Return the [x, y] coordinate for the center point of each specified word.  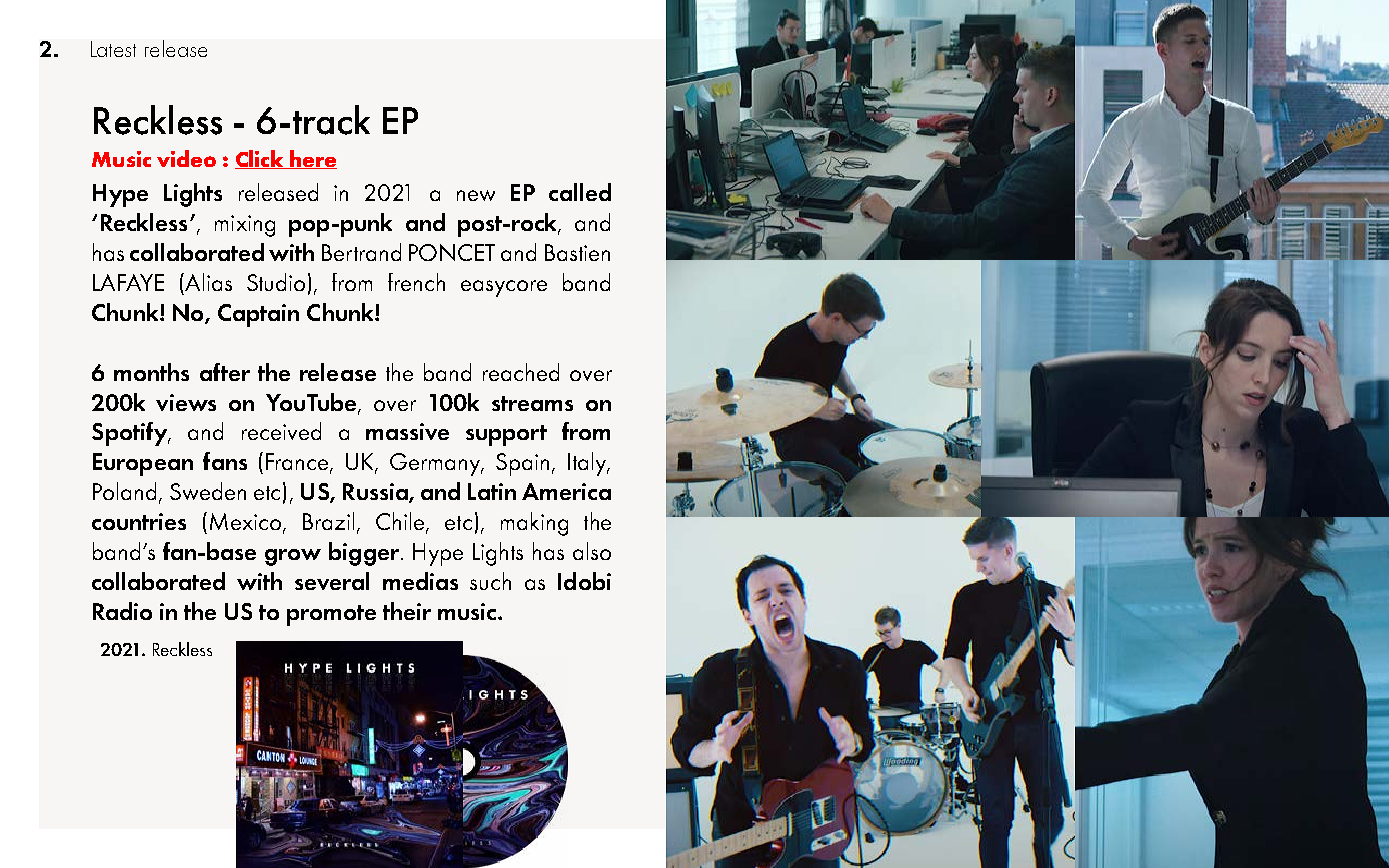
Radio [122, 611]
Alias [207, 282]
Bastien [577, 252]
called [580, 192]
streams [532, 403]
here [312, 159]
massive [407, 431]
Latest [113, 49]
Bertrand [361, 252]
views [186, 402]
